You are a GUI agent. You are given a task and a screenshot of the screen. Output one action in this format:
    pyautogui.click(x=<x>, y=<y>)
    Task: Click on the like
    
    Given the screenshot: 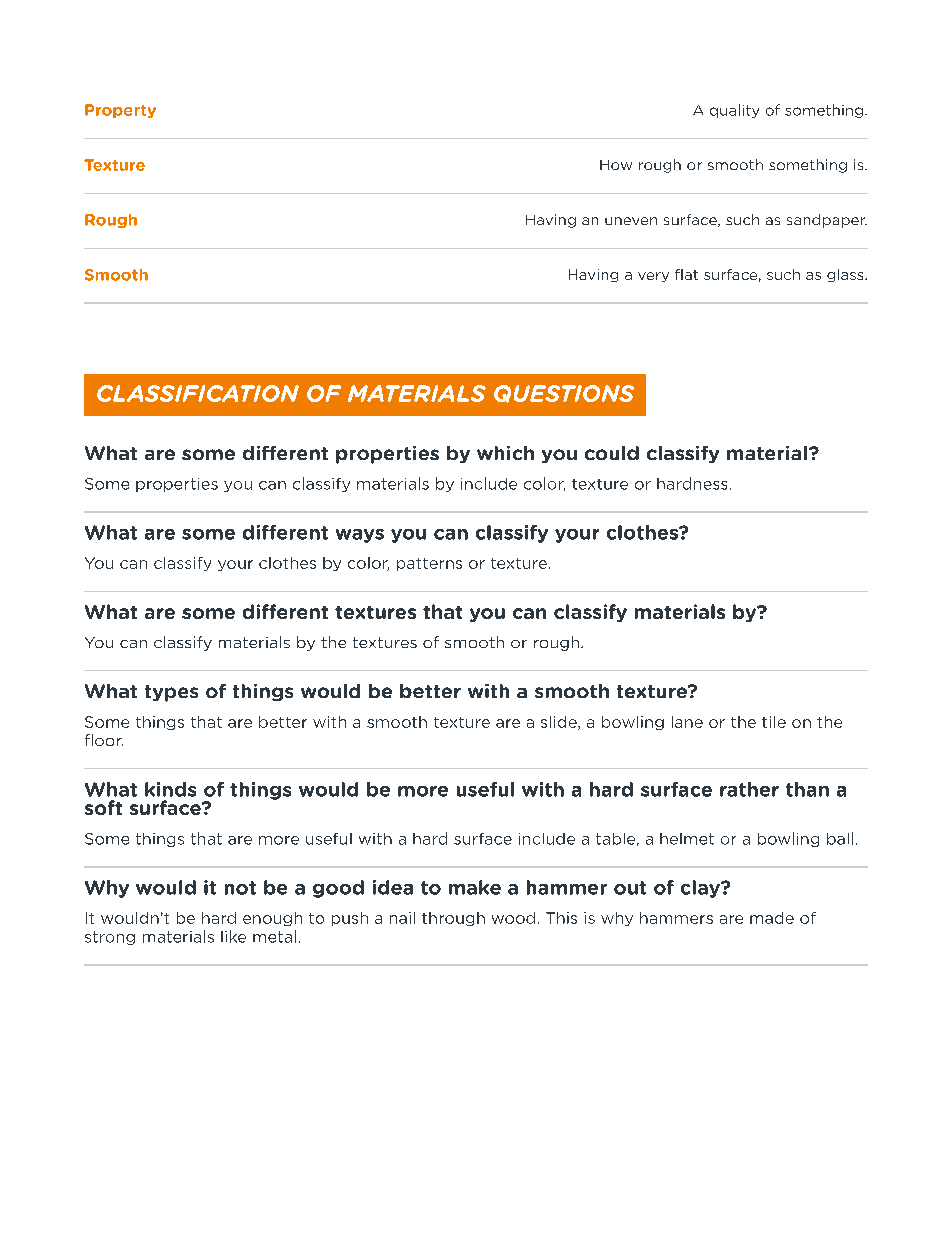 What is the action you would take?
    pyautogui.click(x=233, y=936)
